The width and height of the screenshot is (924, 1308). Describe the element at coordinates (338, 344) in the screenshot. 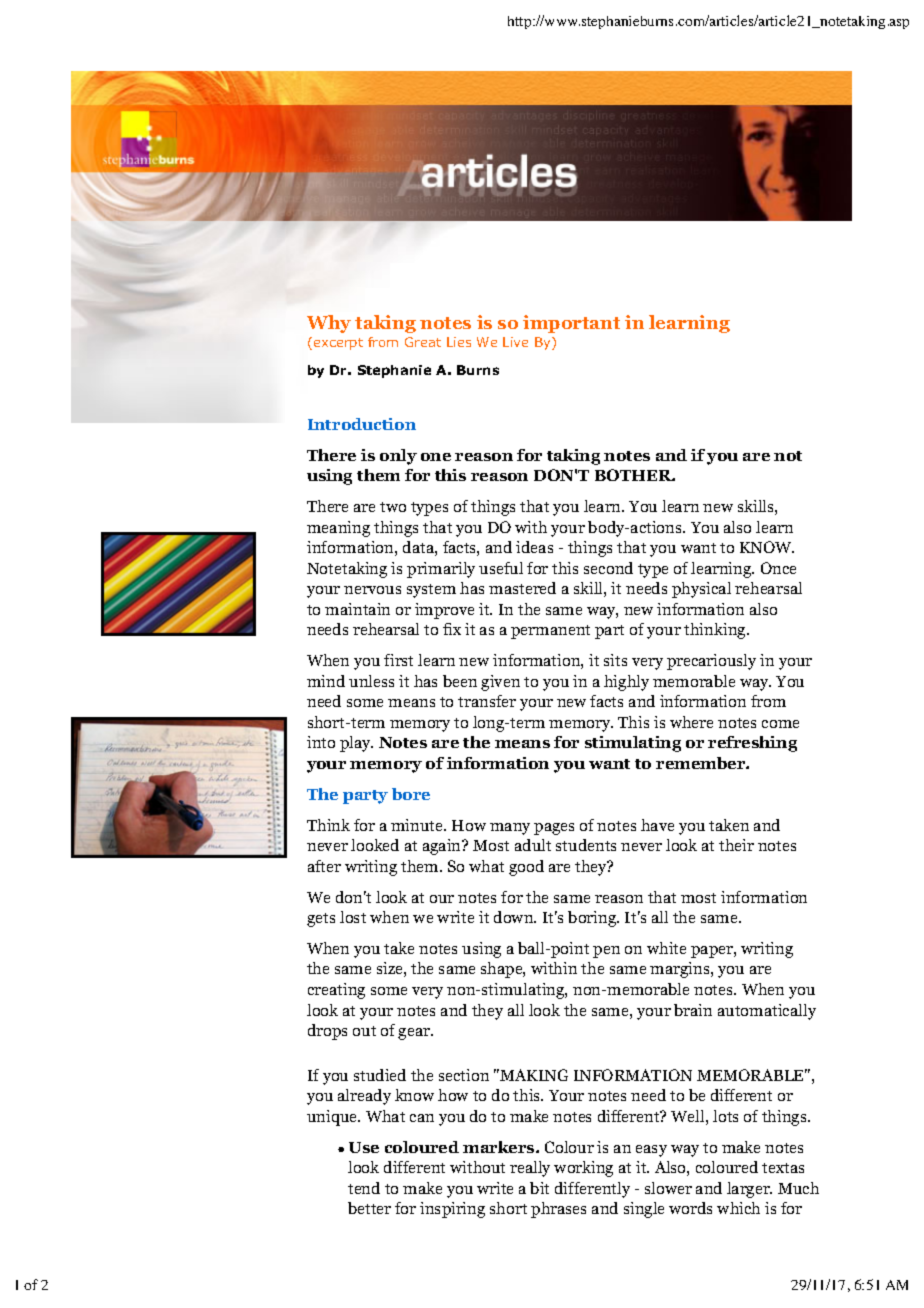

I see `excerpt` at that location.
